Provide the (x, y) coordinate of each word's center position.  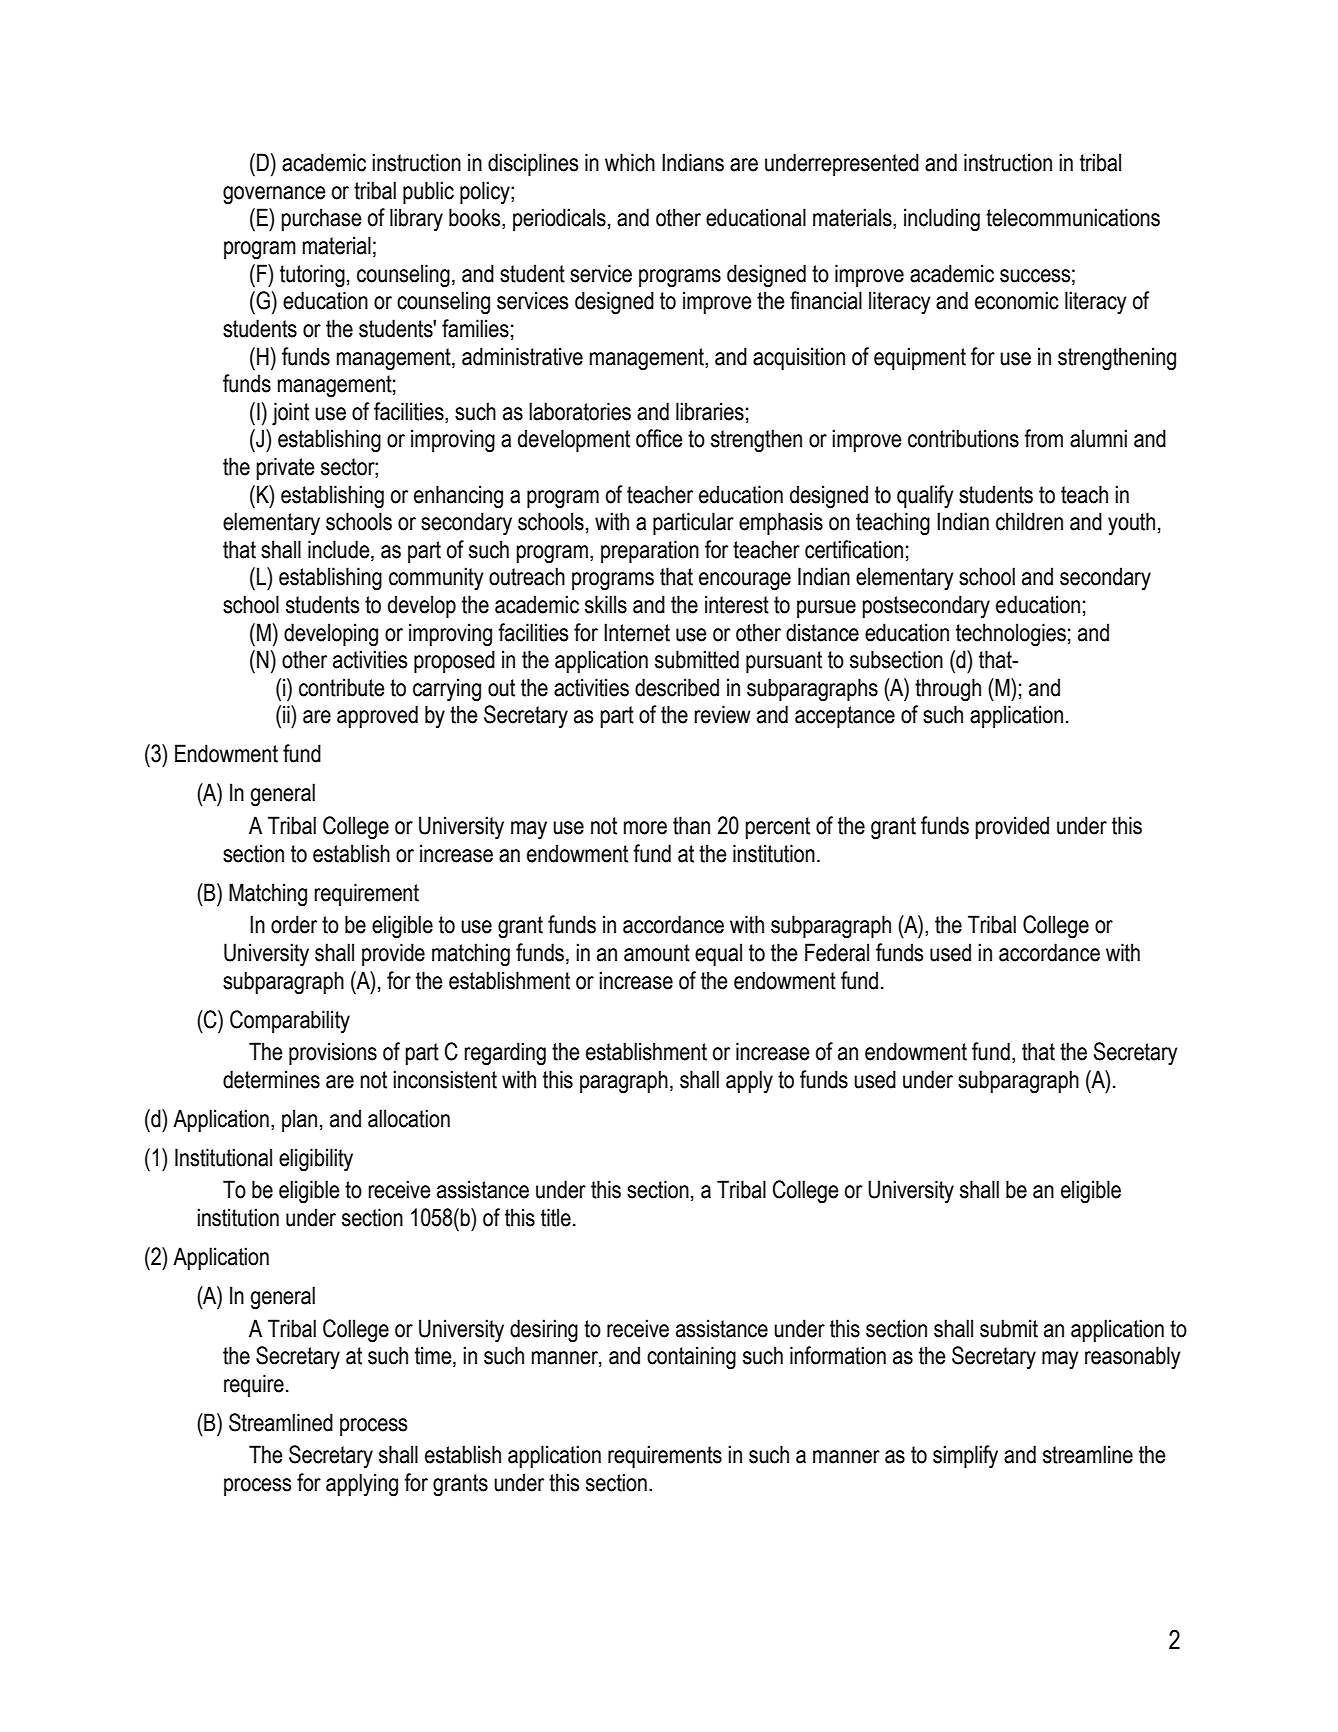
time (434, 1356)
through (948, 690)
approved (377, 716)
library (416, 220)
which (630, 162)
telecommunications (1073, 217)
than (691, 825)
